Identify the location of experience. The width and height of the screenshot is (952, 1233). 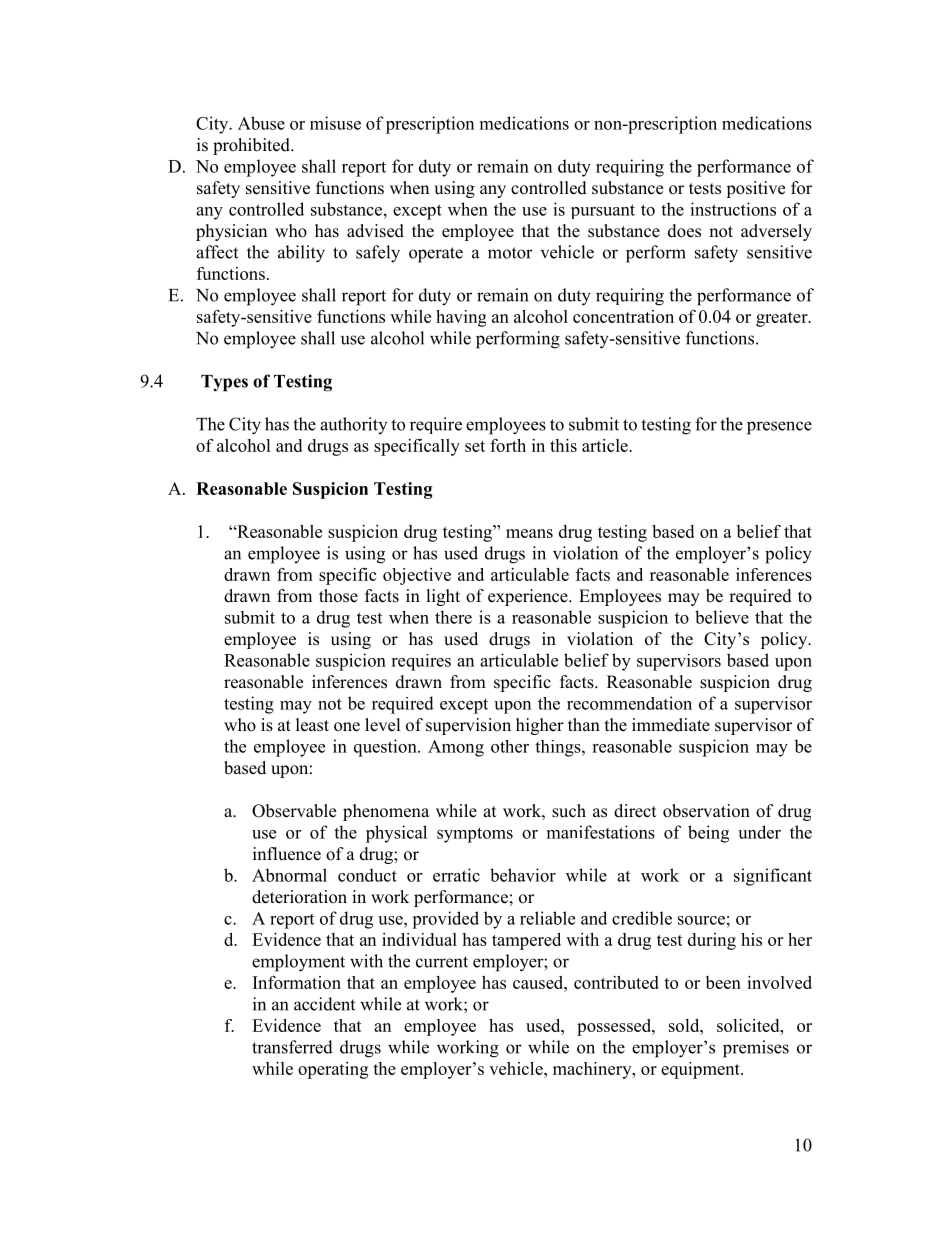
(529, 597).
